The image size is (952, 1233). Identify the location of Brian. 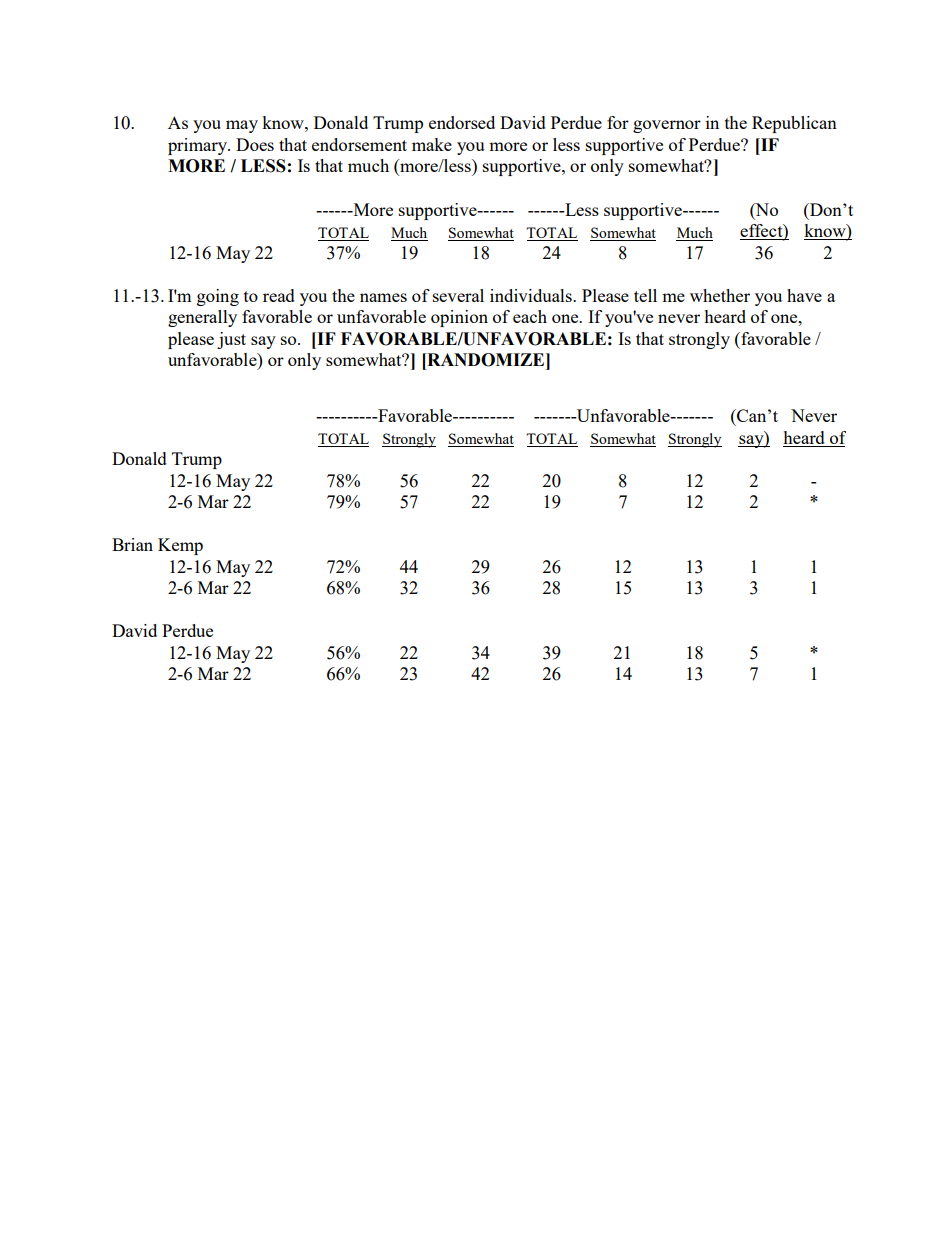
(132, 544).
